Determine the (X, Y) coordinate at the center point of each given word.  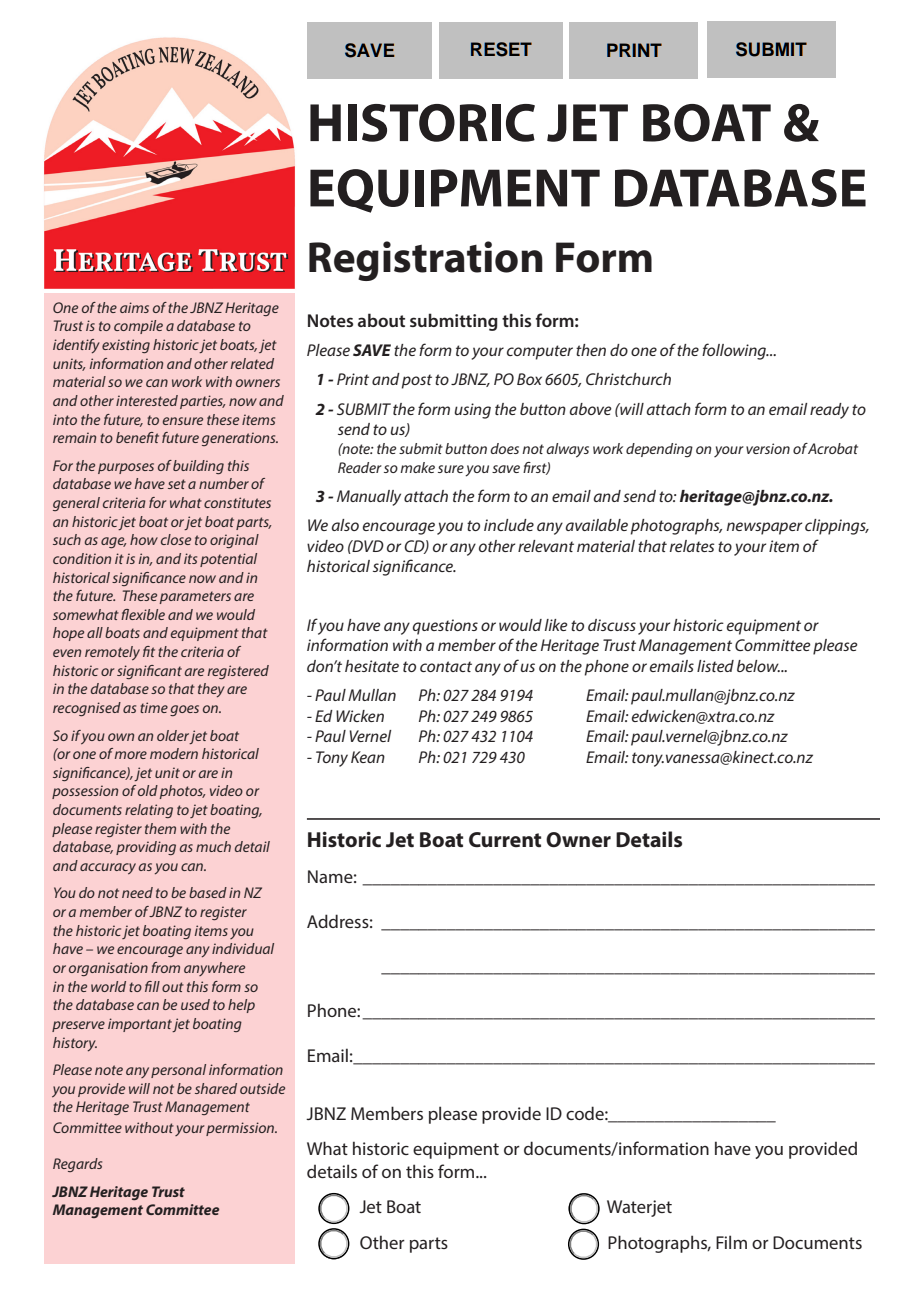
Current (505, 840)
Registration (426, 261)
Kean (368, 757)
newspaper (764, 528)
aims (134, 307)
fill (152, 986)
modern (174, 753)
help (241, 1006)
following (735, 351)
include (509, 525)
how (144, 539)
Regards (77, 1165)
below (758, 666)
